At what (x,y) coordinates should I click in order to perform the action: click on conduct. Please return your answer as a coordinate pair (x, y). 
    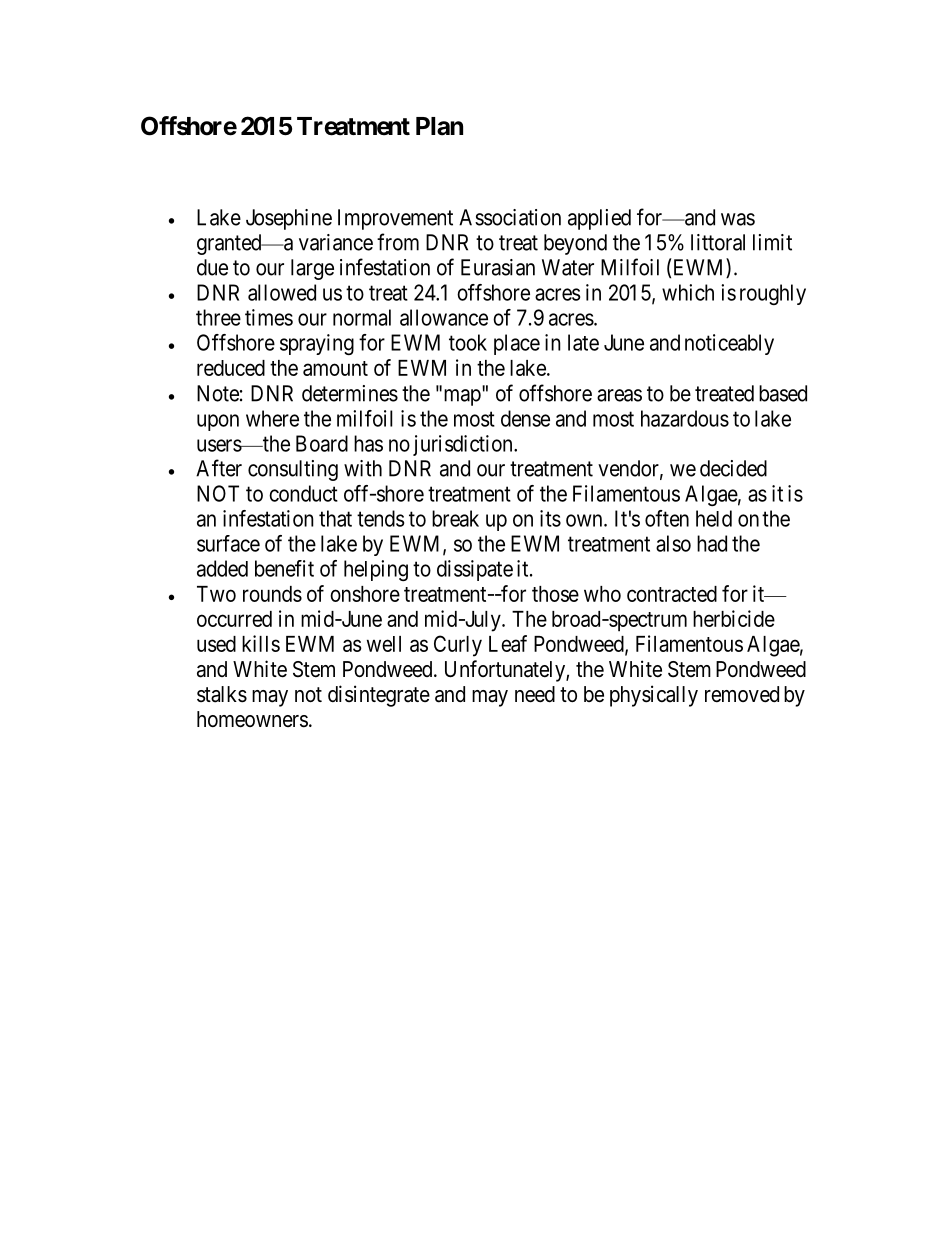
    Looking at the image, I should click on (303, 493).
